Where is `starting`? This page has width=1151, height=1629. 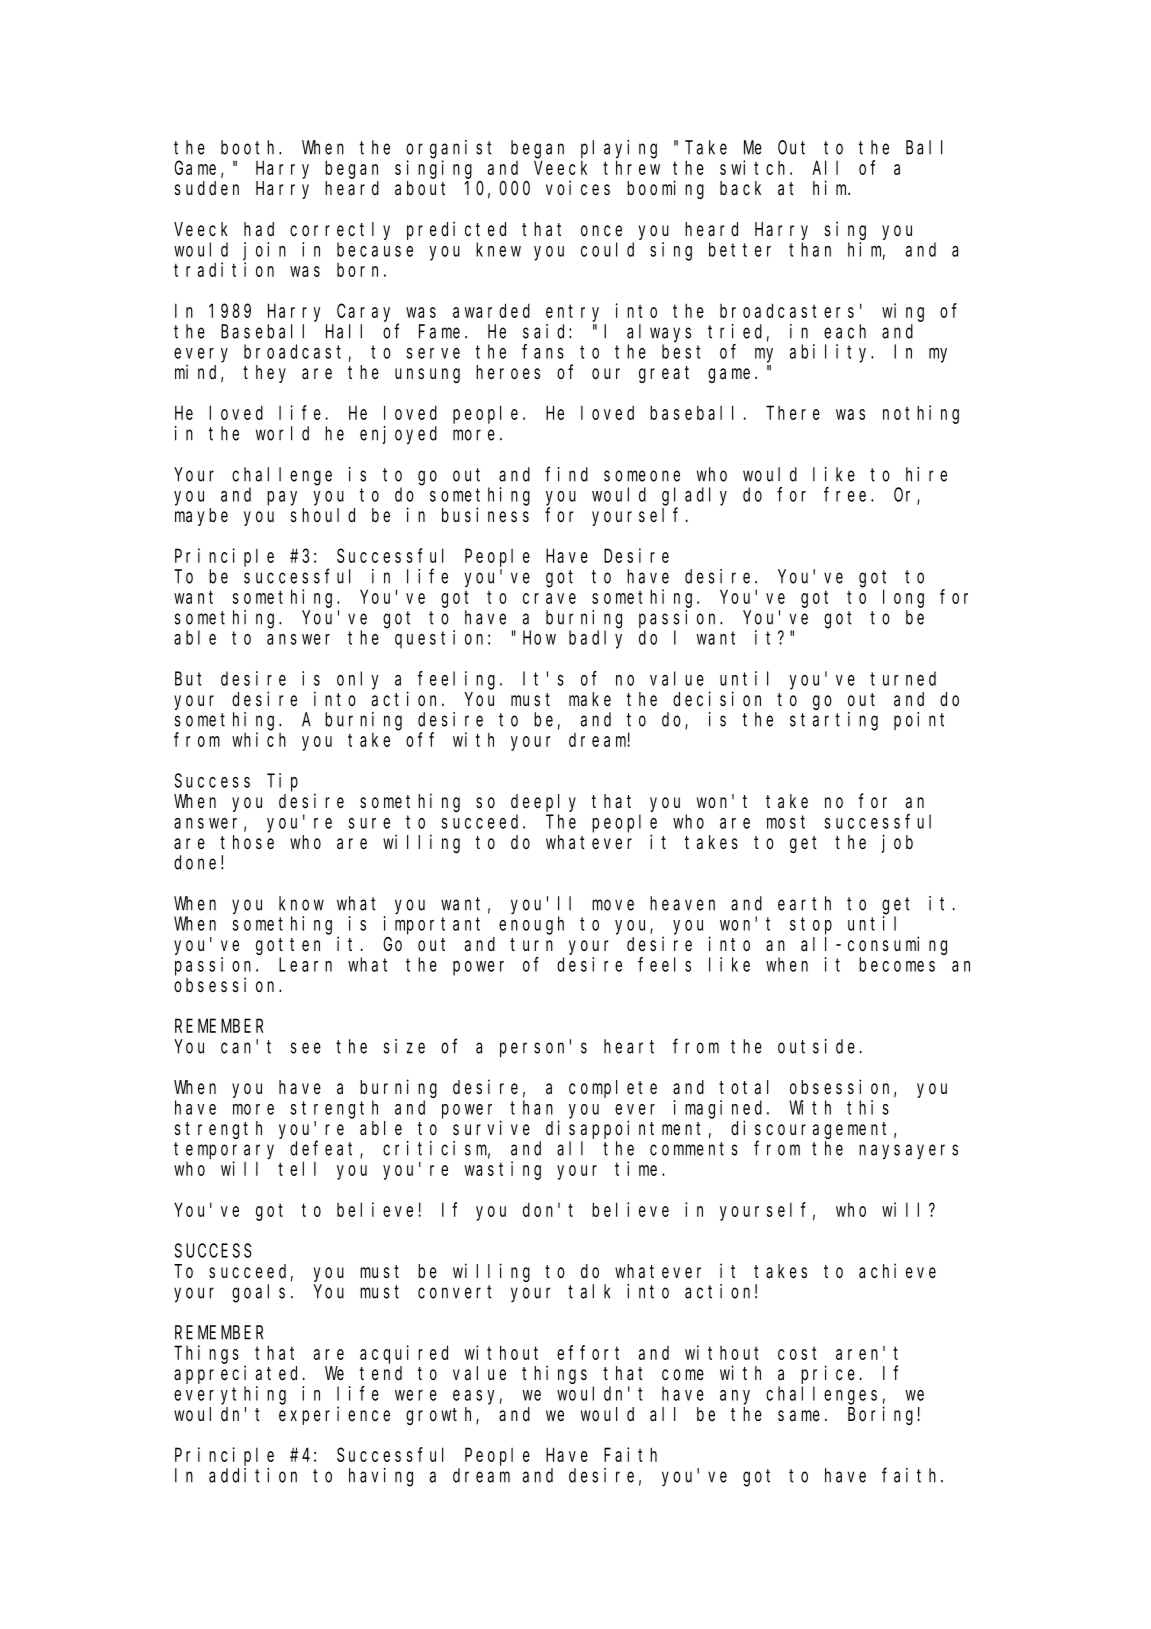
starting is located at coordinates (834, 721).
